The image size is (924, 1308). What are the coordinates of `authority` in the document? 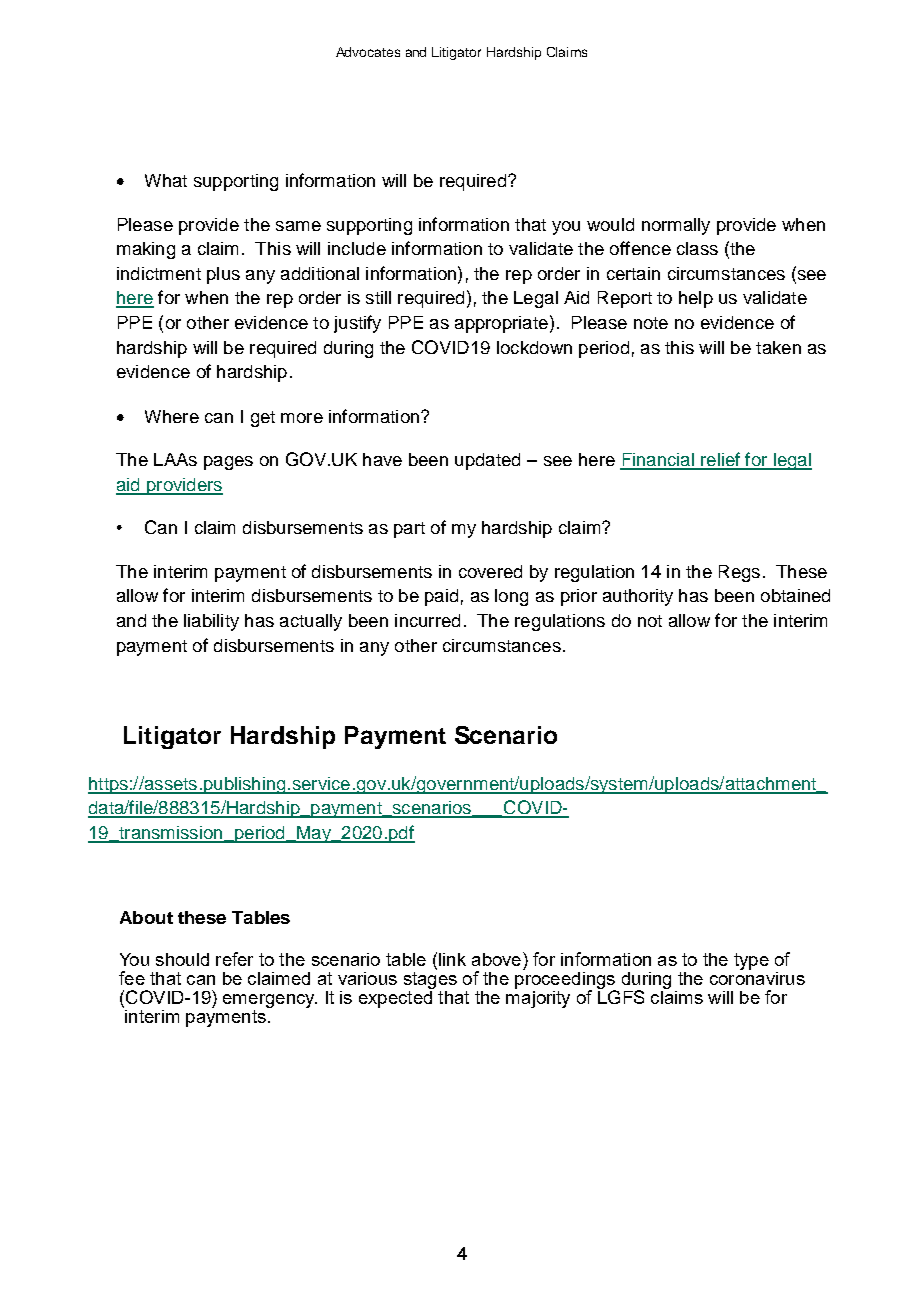 It's located at (638, 597).
